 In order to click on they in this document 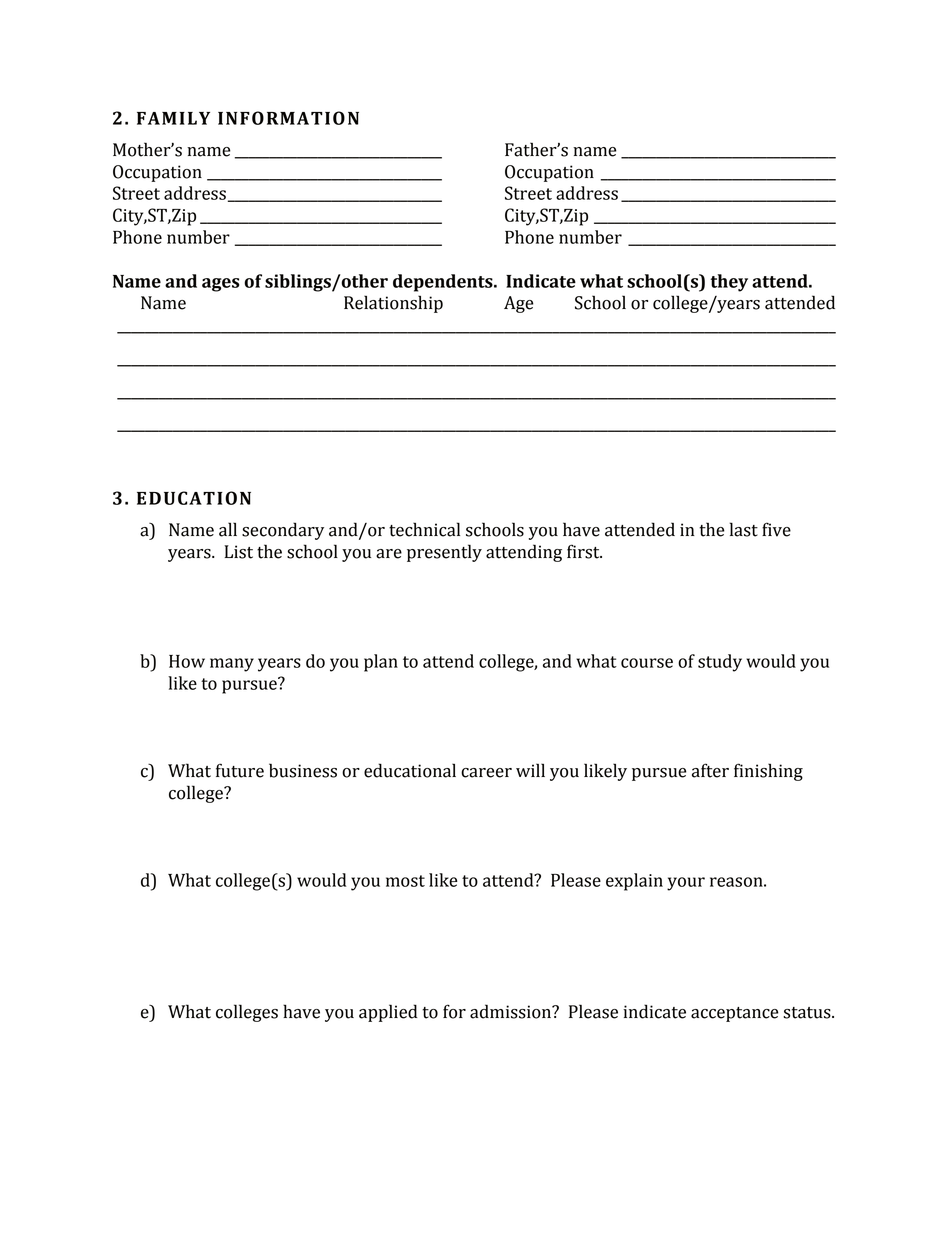, I will do `click(729, 283)`.
